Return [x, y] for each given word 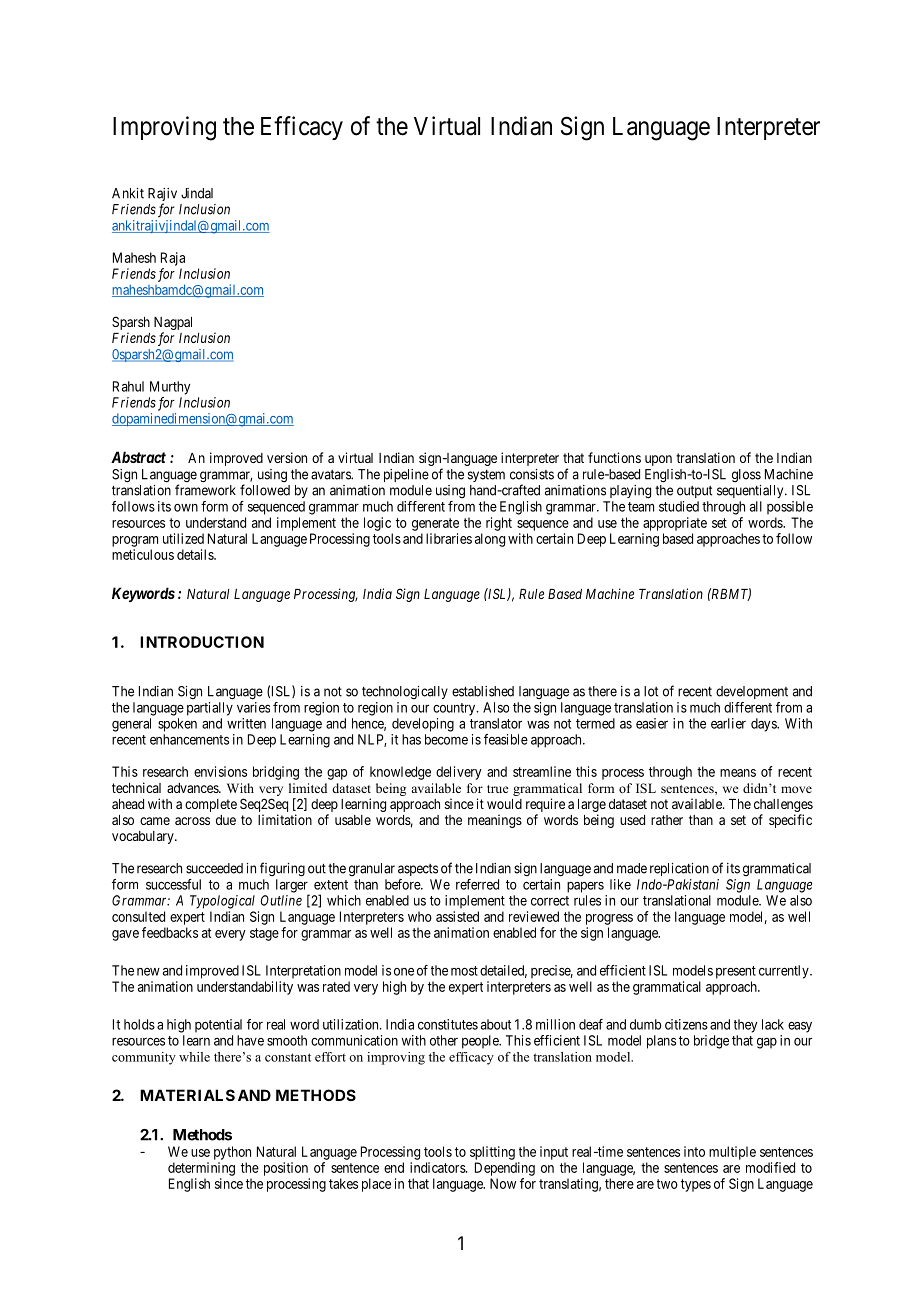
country [455, 709]
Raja [173, 259]
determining [201, 1169]
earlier [728, 723]
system [486, 476]
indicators [438, 1167]
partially [210, 709]
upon [658, 460]
